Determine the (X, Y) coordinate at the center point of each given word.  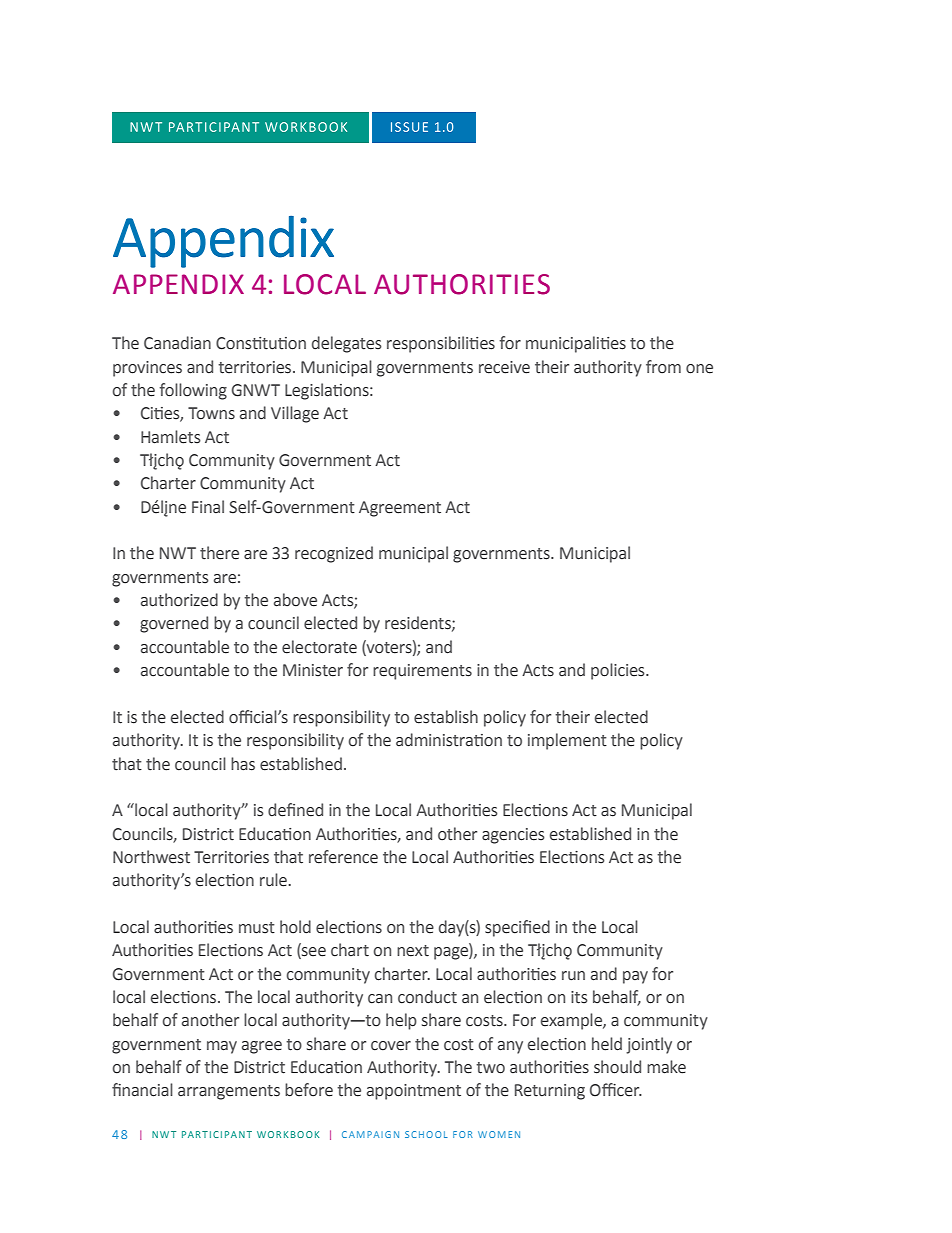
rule (274, 880)
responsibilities (441, 344)
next (413, 951)
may (222, 1047)
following (193, 391)
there (219, 553)
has (243, 764)
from (663, 367)
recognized (334, 554)
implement (567, 741)
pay (635, 977)
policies (619, 671)
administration (449, 740)
